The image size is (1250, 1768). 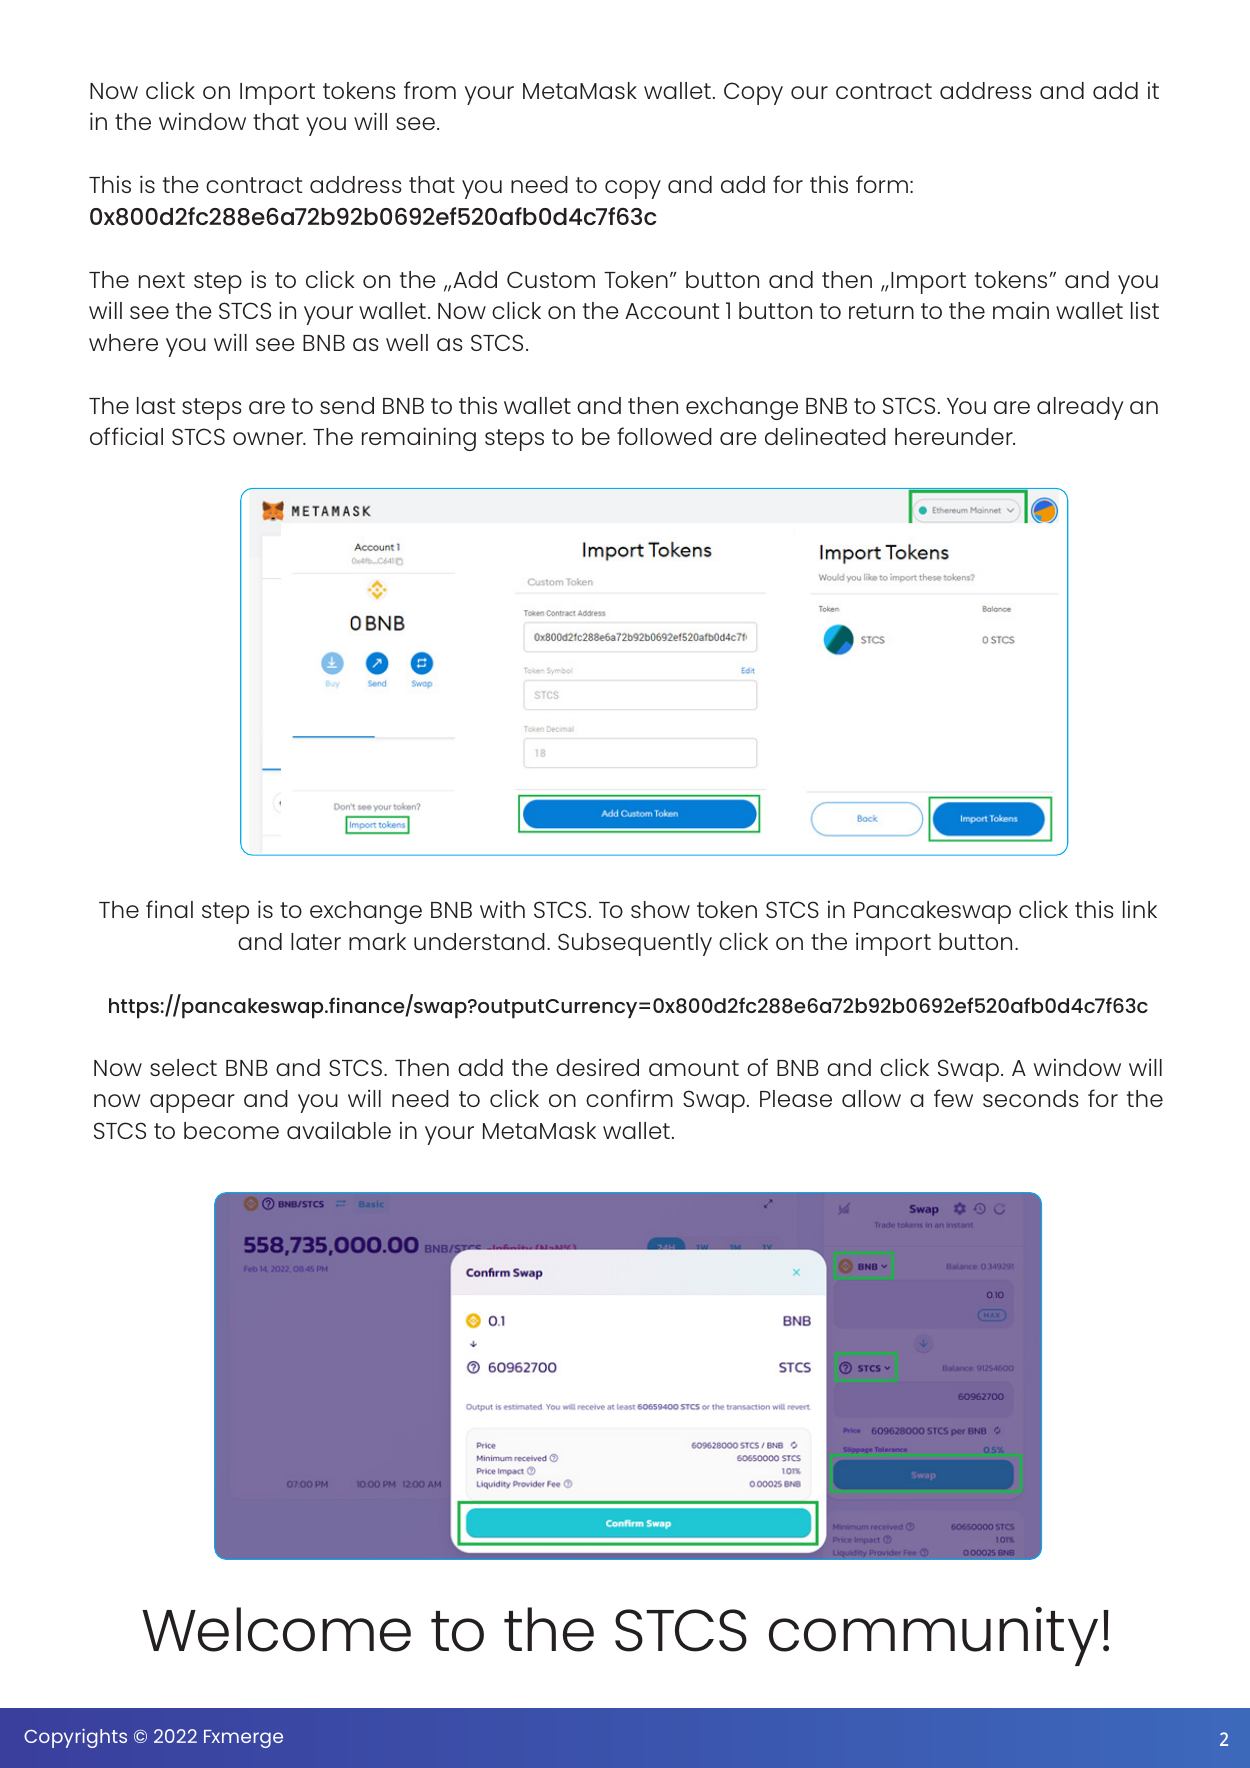 I want to click on already, so click(x=1080, y=408).
